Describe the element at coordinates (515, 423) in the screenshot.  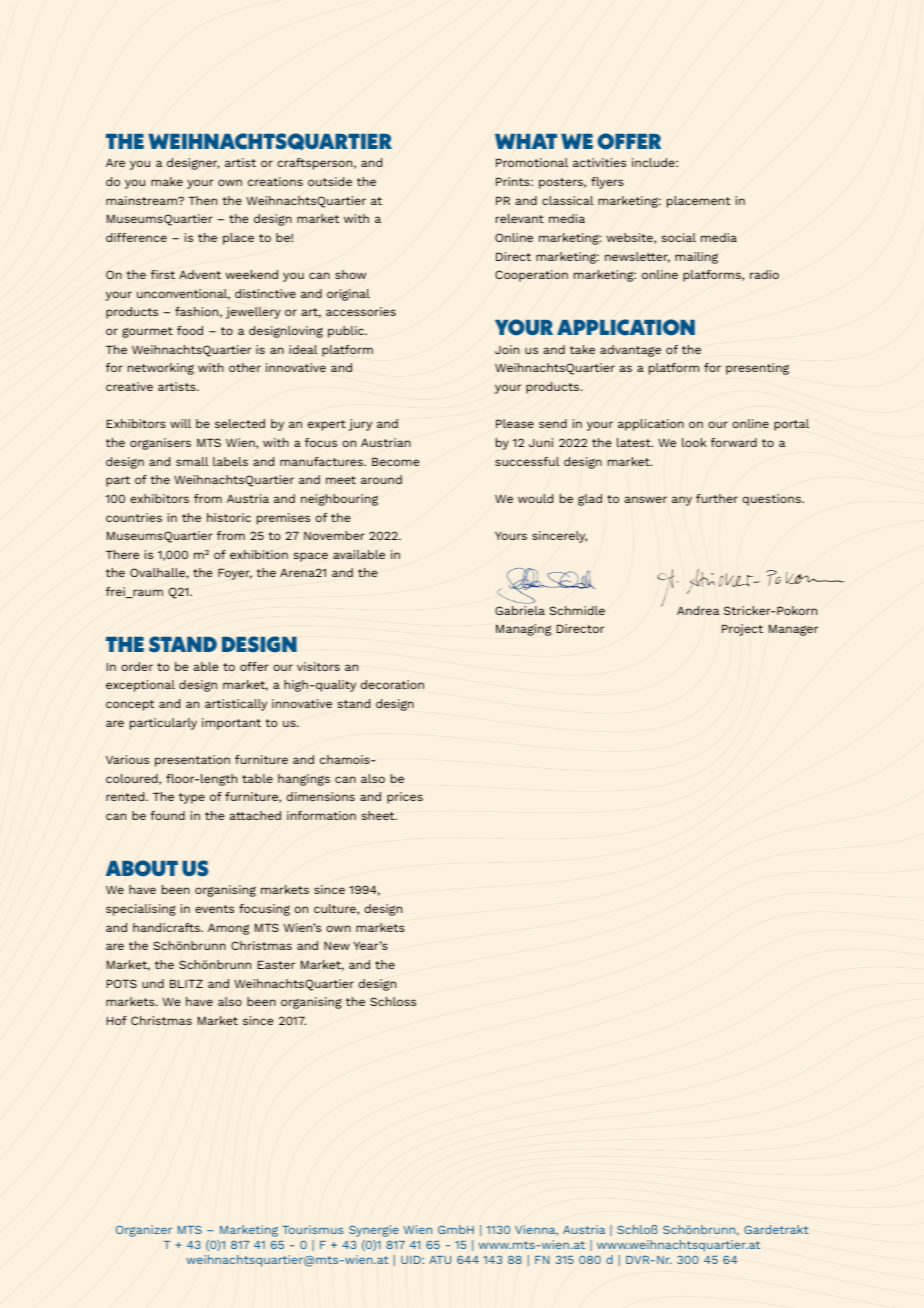
I see `Please` at that location.
